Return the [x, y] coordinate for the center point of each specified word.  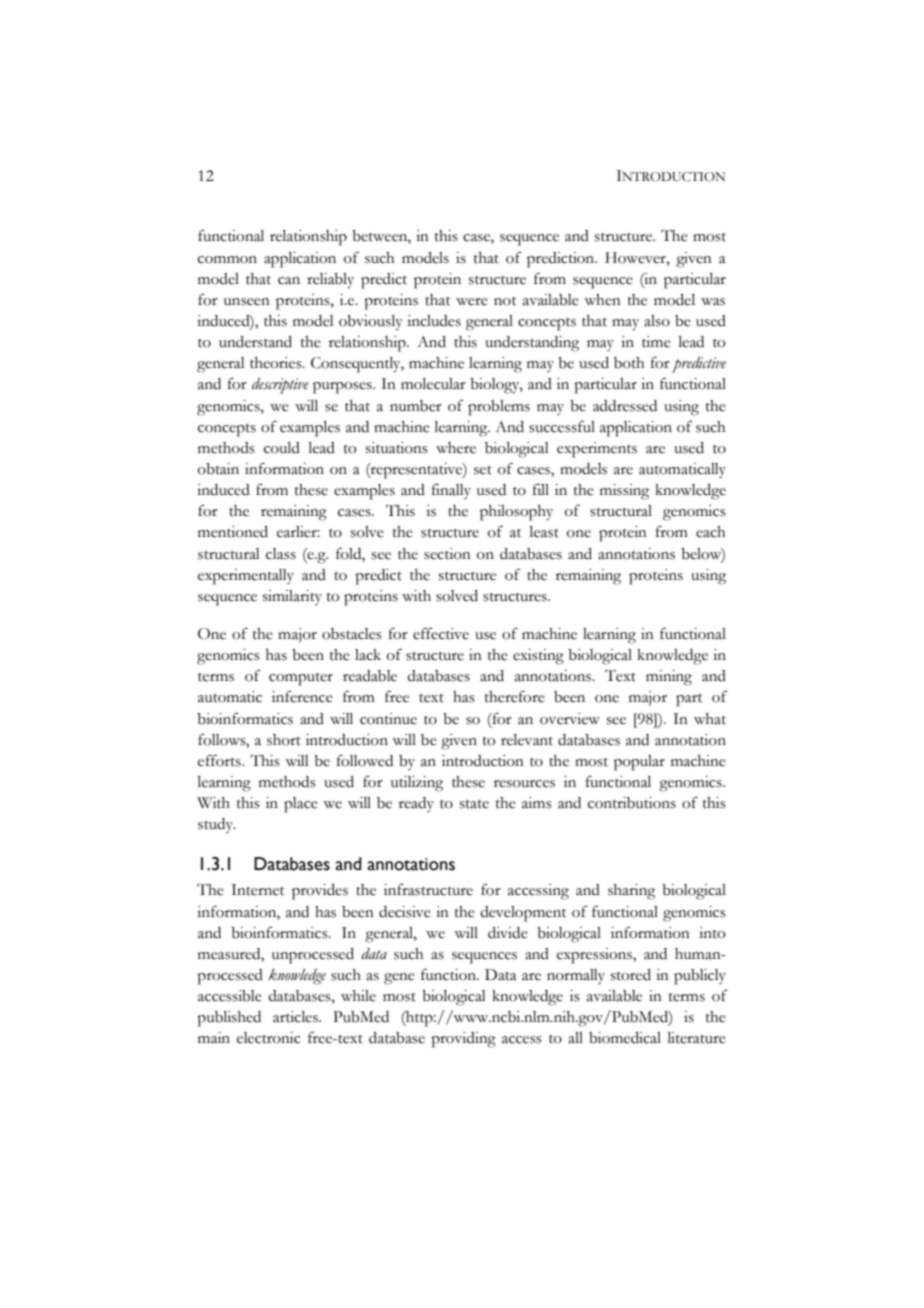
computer [301, 679]
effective [441, 634]
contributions [632, 803]
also [657, 321]
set [483, 470]
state [474, 804]
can [289, 281]
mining [669, 678]
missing [624, 492]
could [282, 448]
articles [296, 1017]
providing [463, 1040]
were [472, 302]
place [301, 805]
